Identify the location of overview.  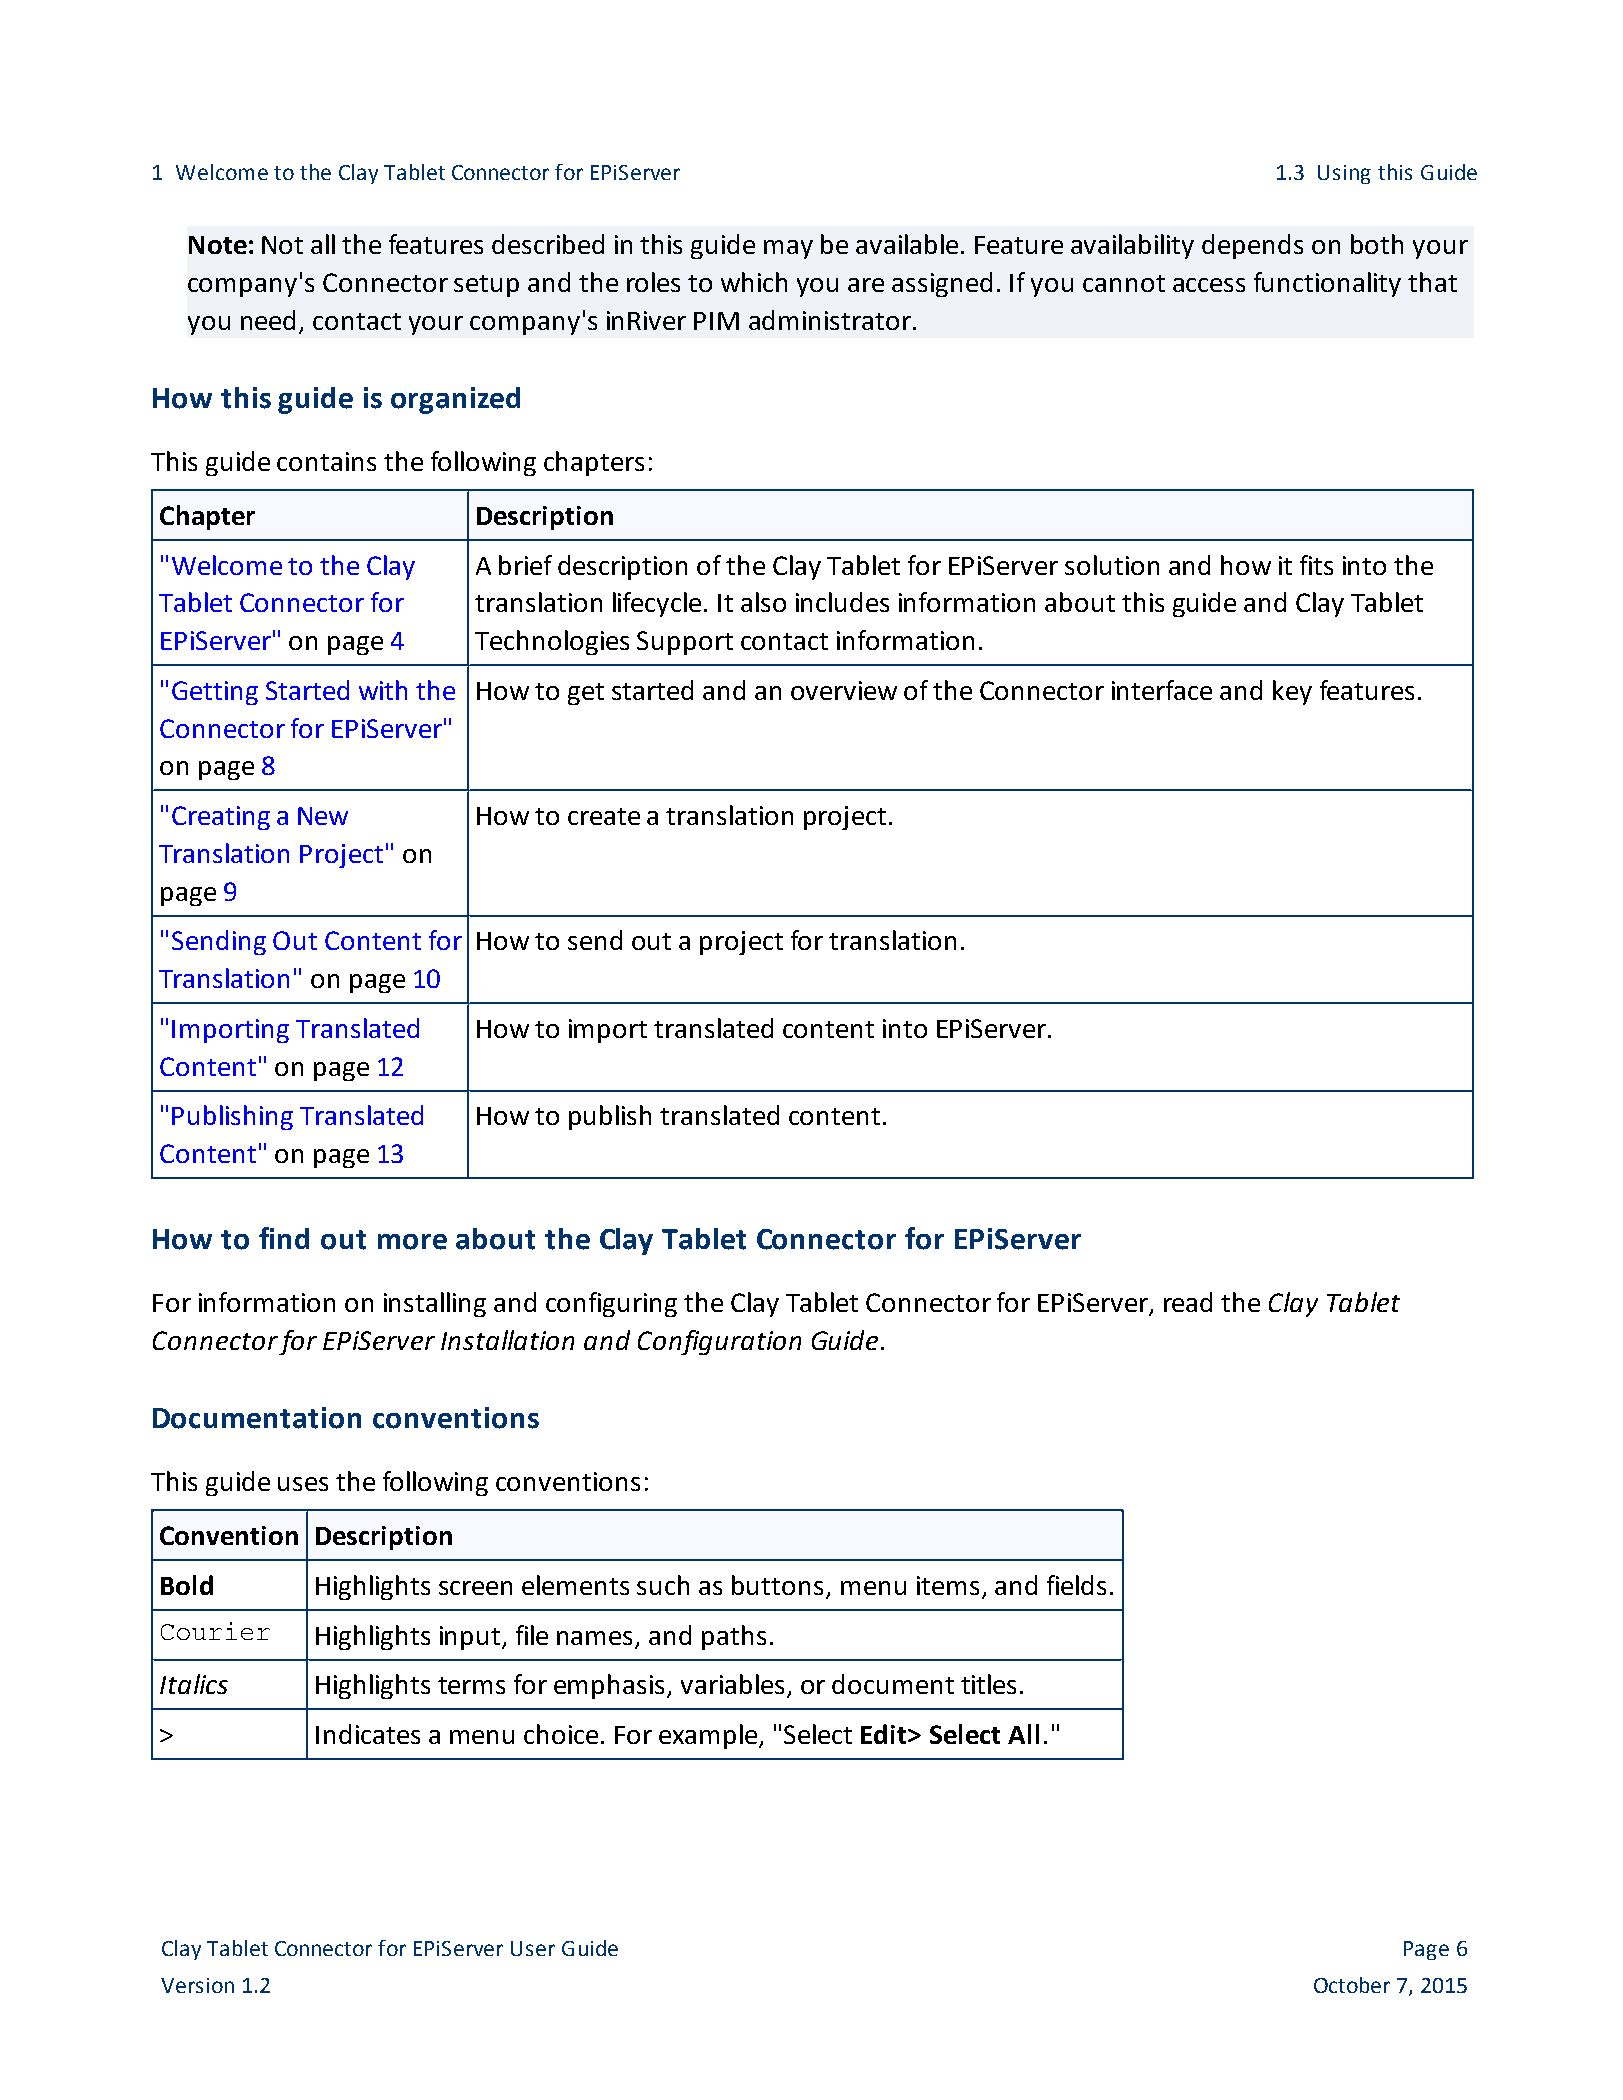
(844, 690).
